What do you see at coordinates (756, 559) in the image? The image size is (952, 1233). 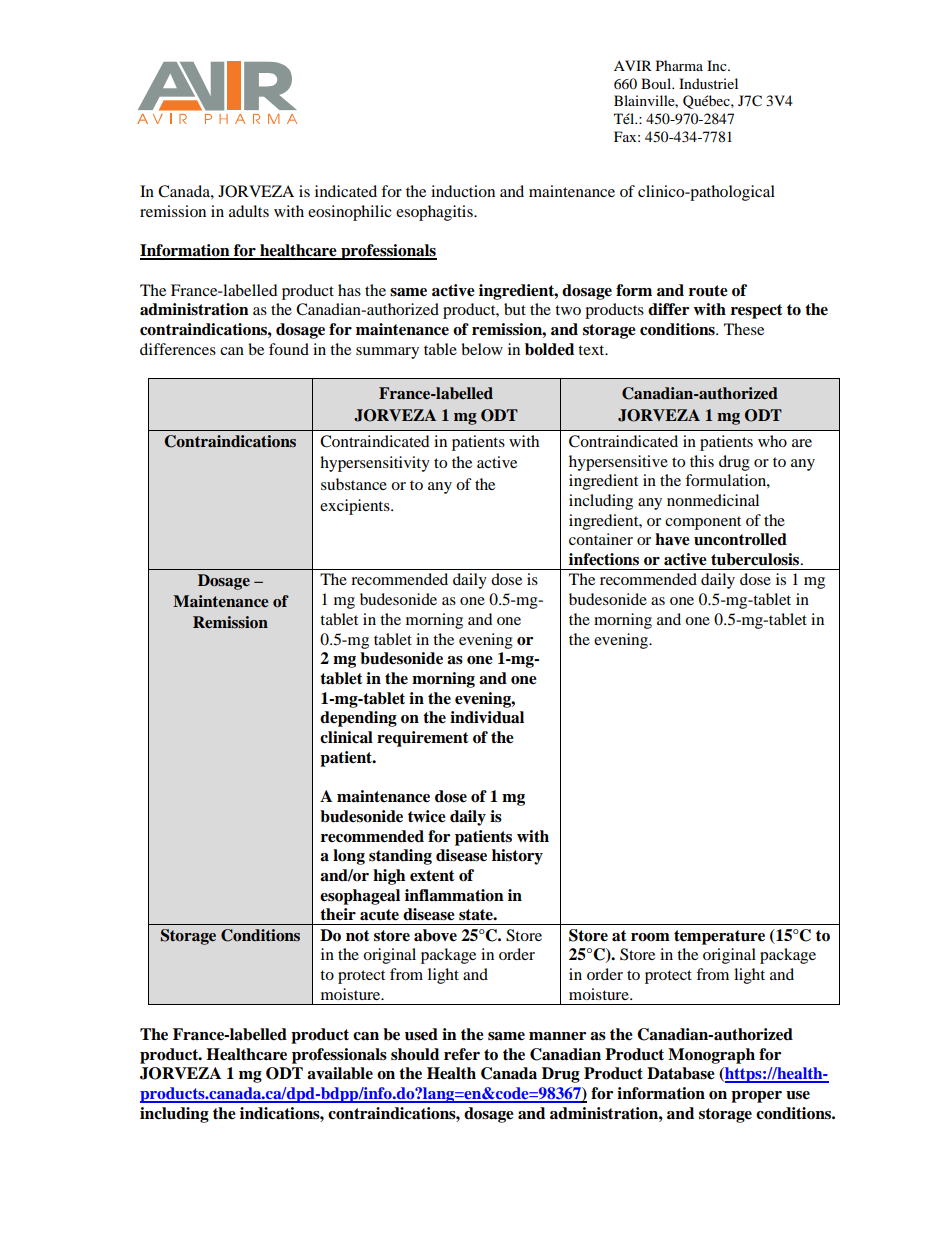 I see `tuberculosis` at bounding box center [756, 559].
